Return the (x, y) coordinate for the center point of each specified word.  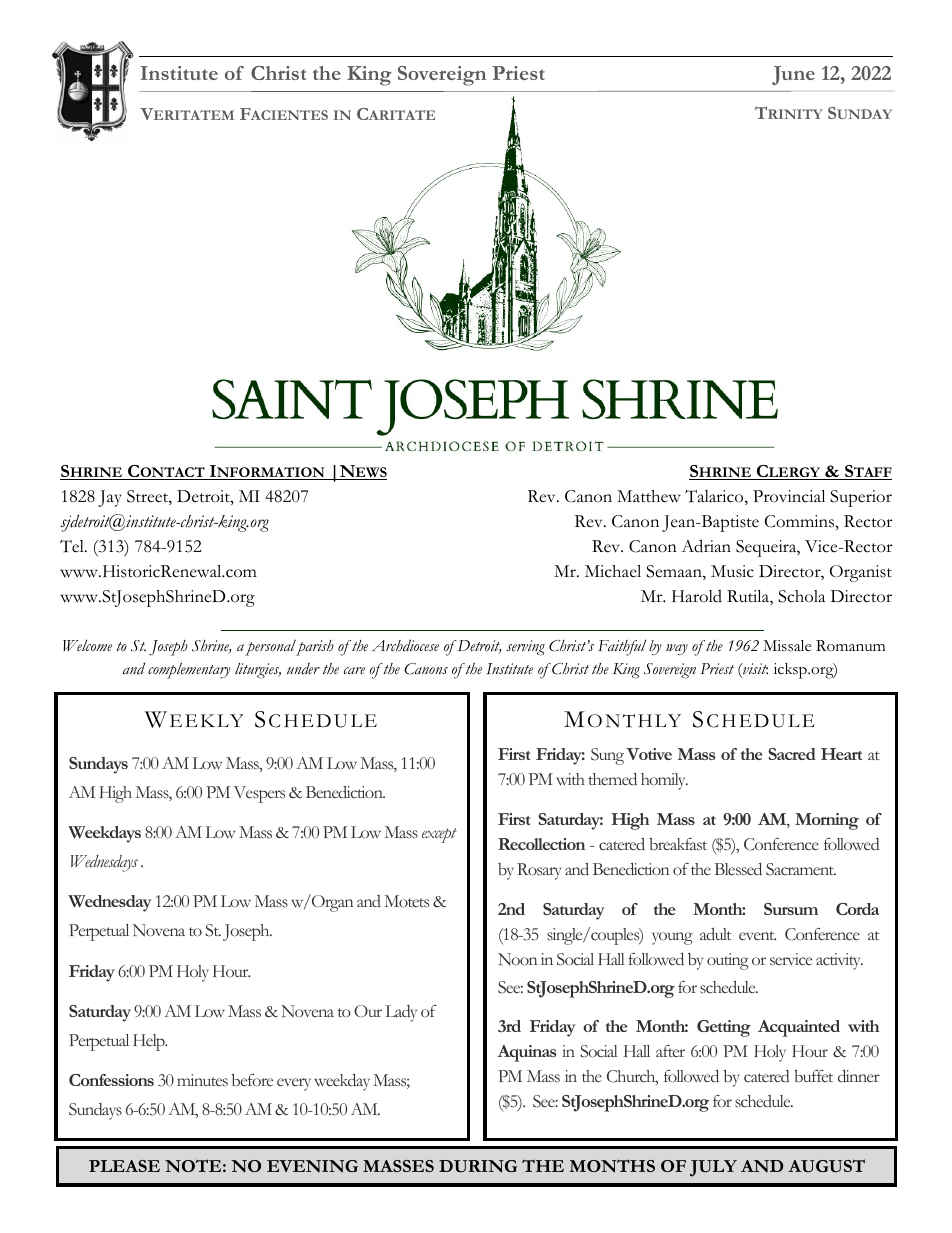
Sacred (792, 754)
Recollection (541, 844)
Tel (73, 546)
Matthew (649, 496)
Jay (110, 498)
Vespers (259, 794)
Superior (861, 498)
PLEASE (124, 1166)
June (793, 75)
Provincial (789, 496)
